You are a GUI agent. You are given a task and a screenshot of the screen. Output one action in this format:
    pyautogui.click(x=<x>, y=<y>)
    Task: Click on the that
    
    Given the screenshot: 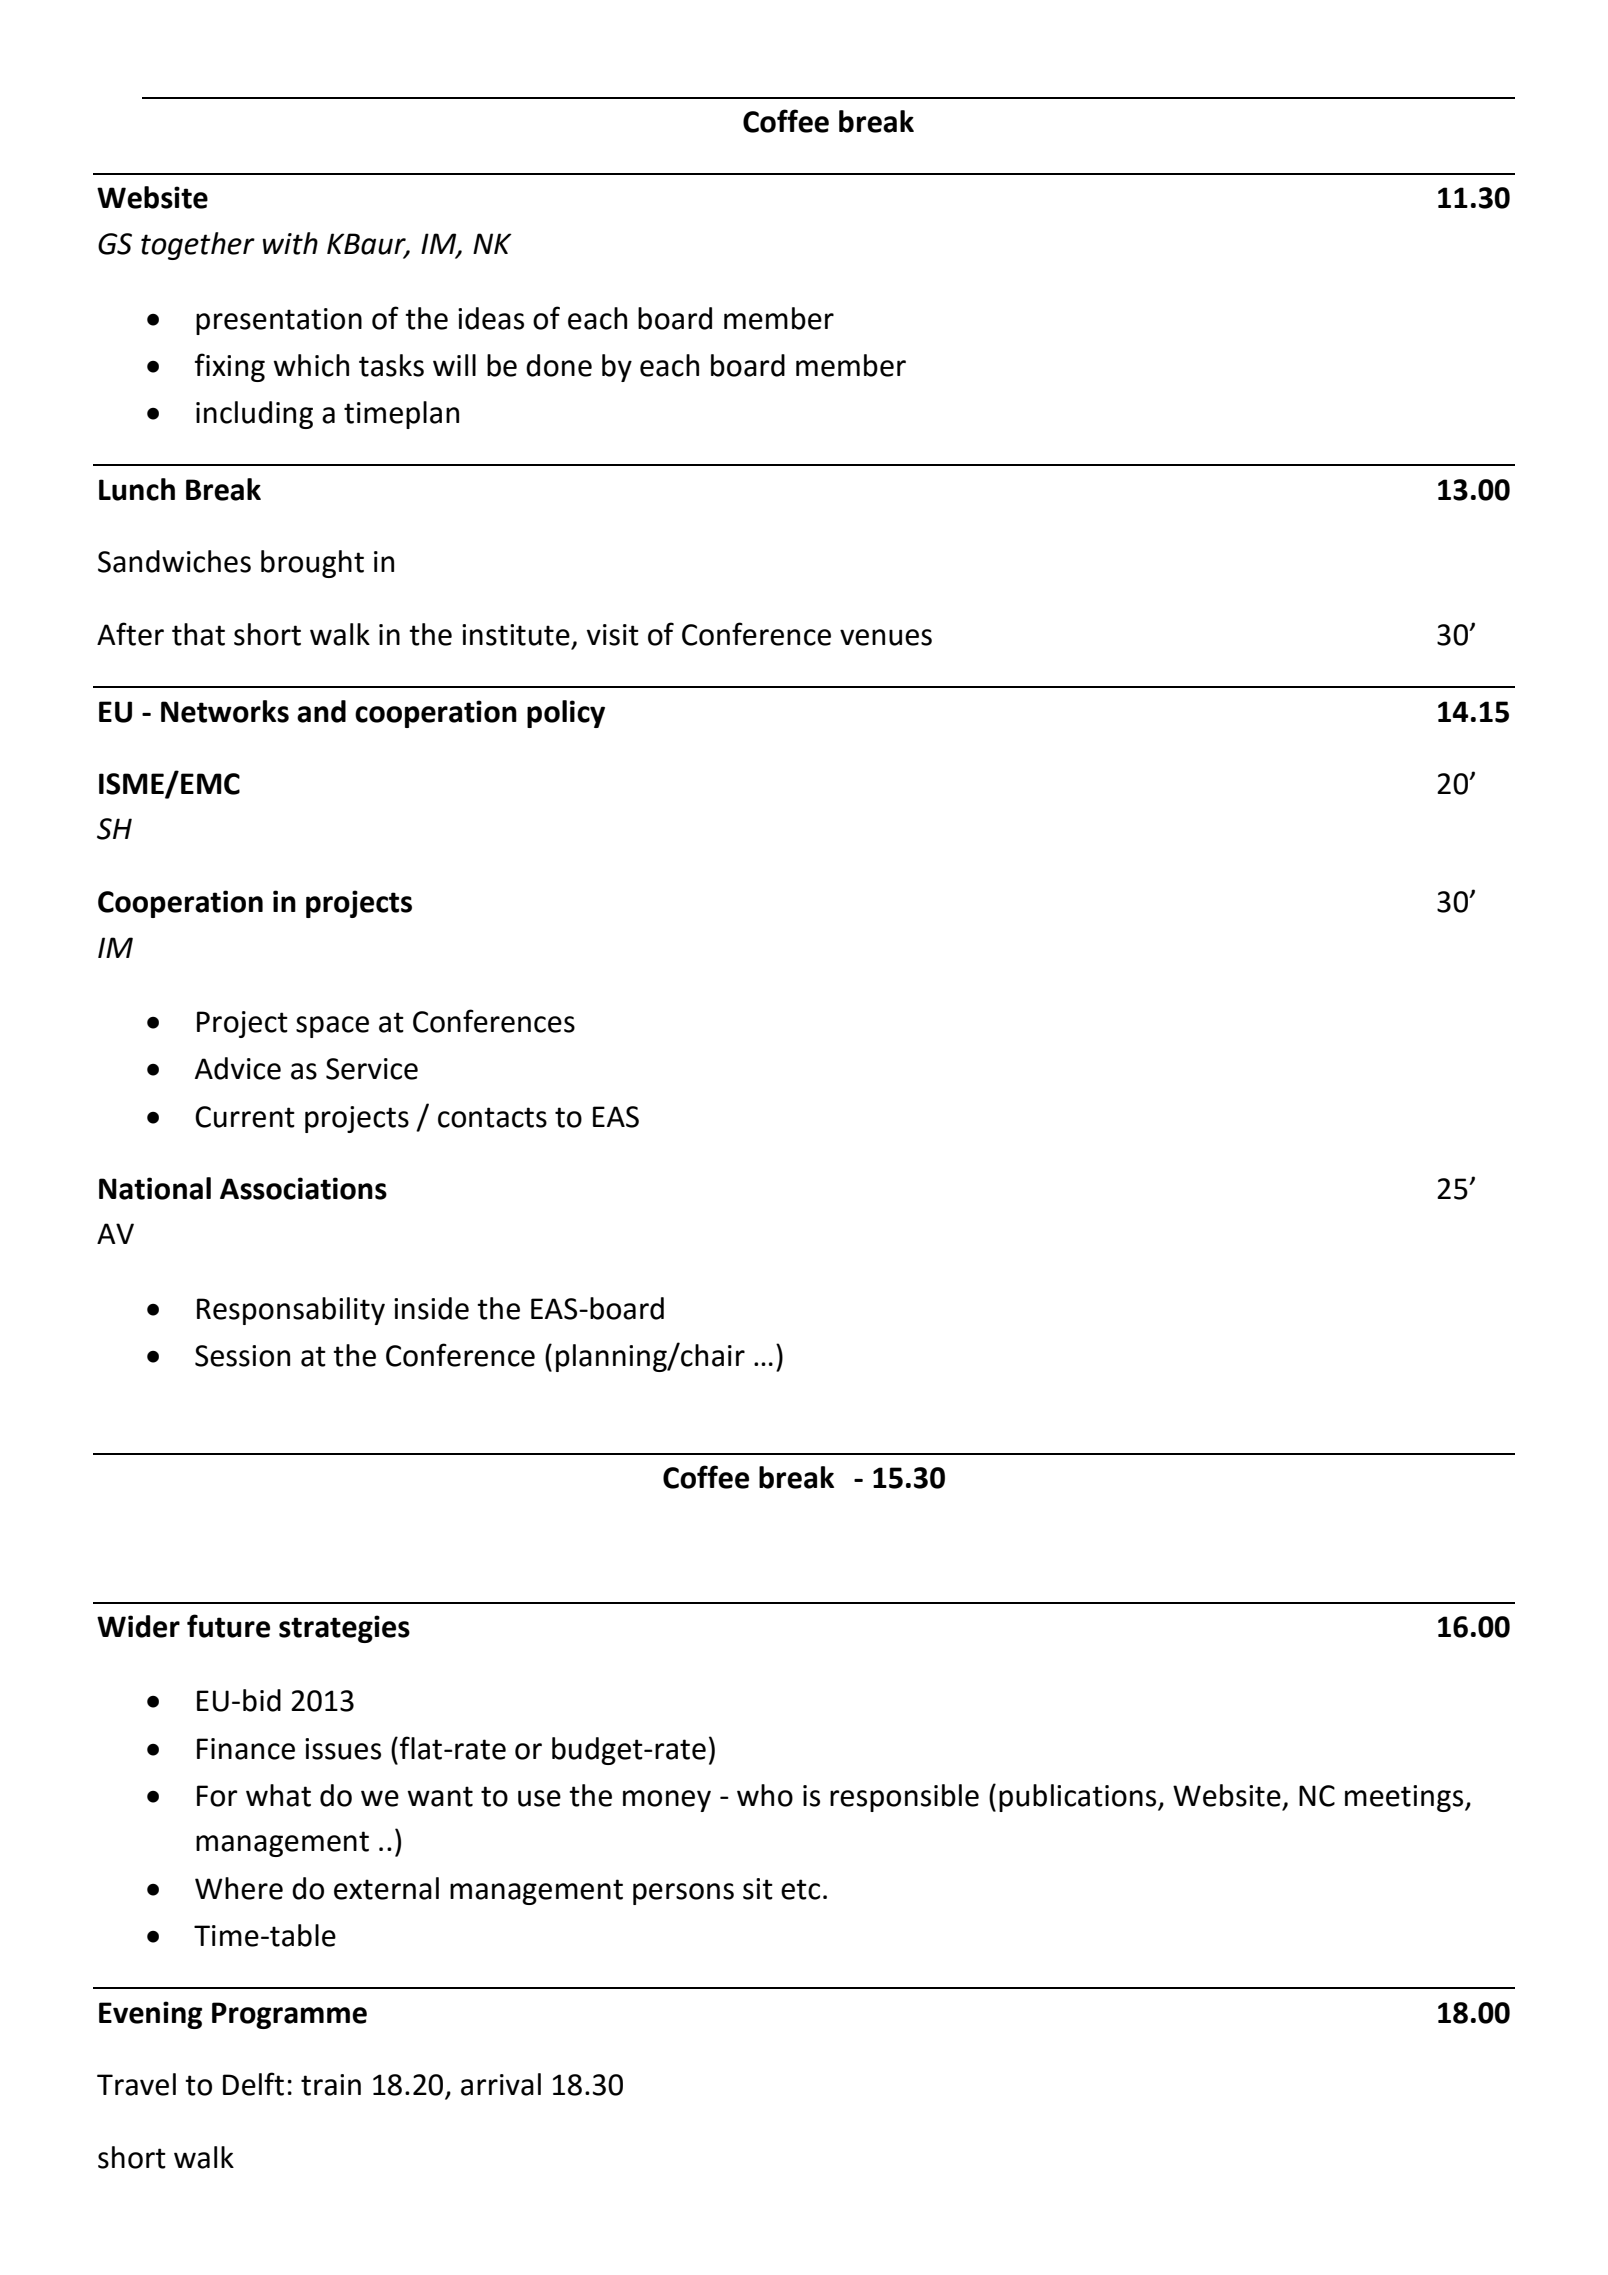 What is the action you would take?
    pyautogui.click(x=198, y=634)
